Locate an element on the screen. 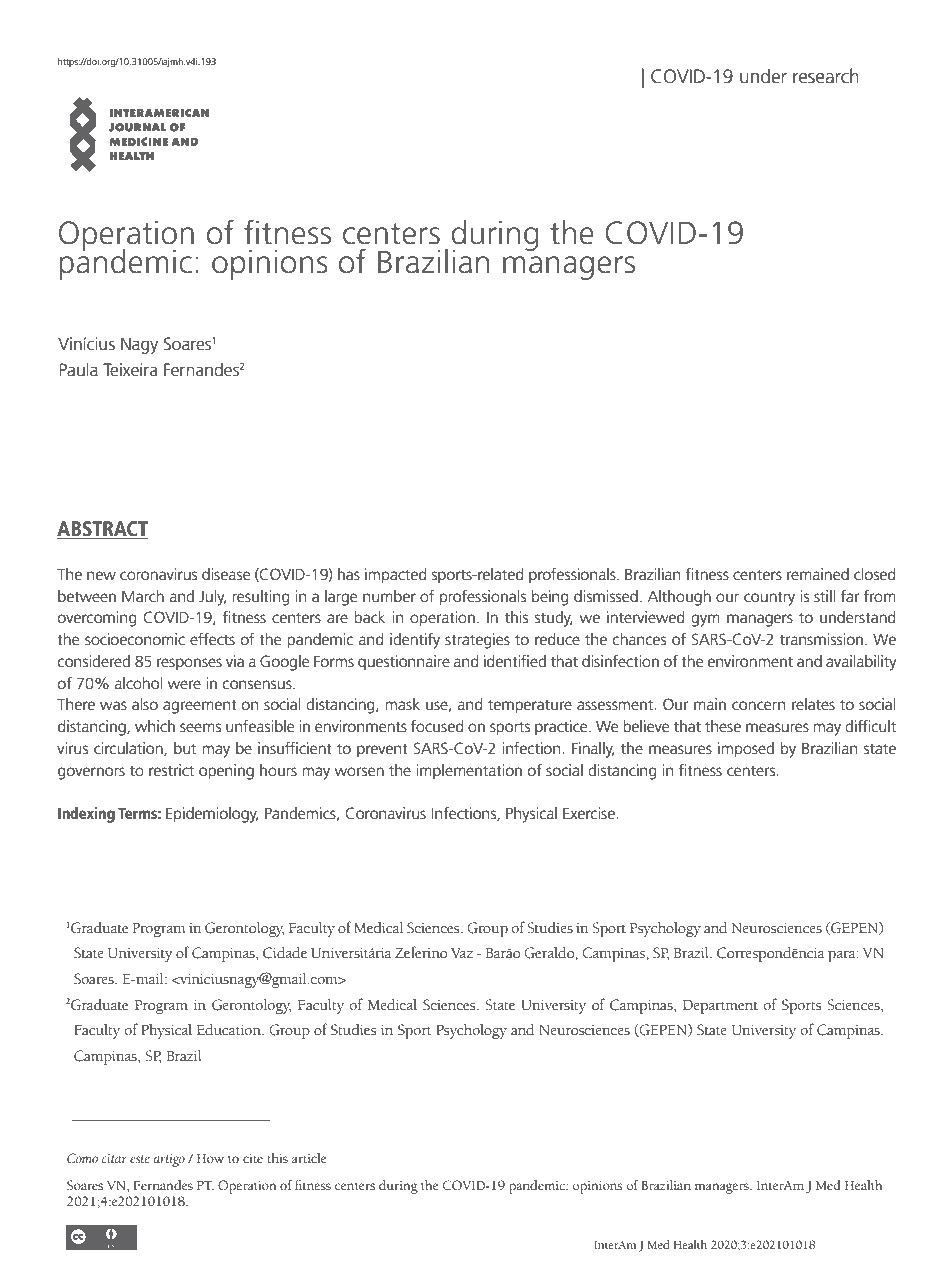 The image size is (952, 1279). closed is located at coordinates (874, 574).
